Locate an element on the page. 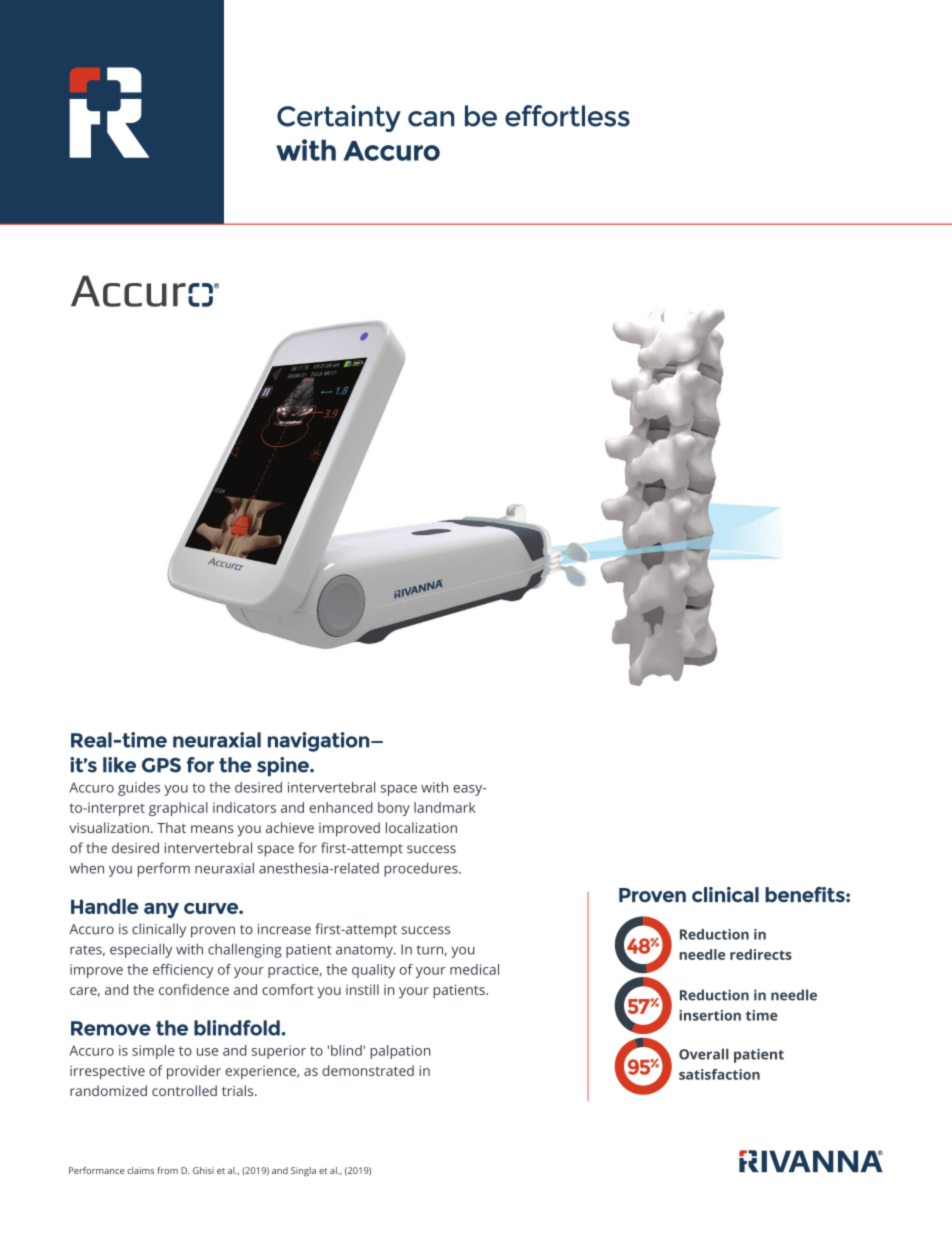  redirects is located at coordinates (761, 954).
